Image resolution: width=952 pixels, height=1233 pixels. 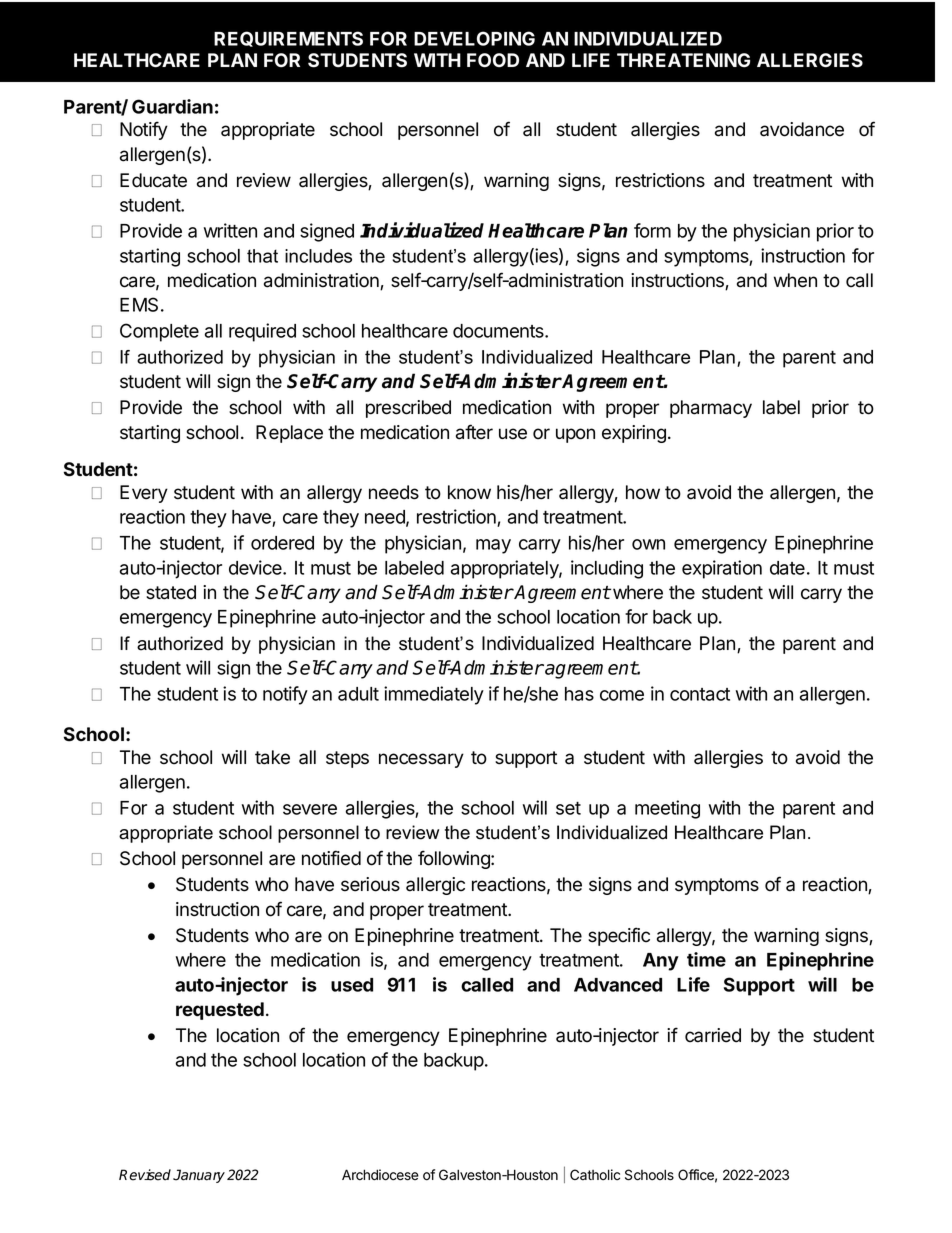 What do you see at coordinates (474, 432) in the image?
I see `after` at bounding box center [474, 432].
